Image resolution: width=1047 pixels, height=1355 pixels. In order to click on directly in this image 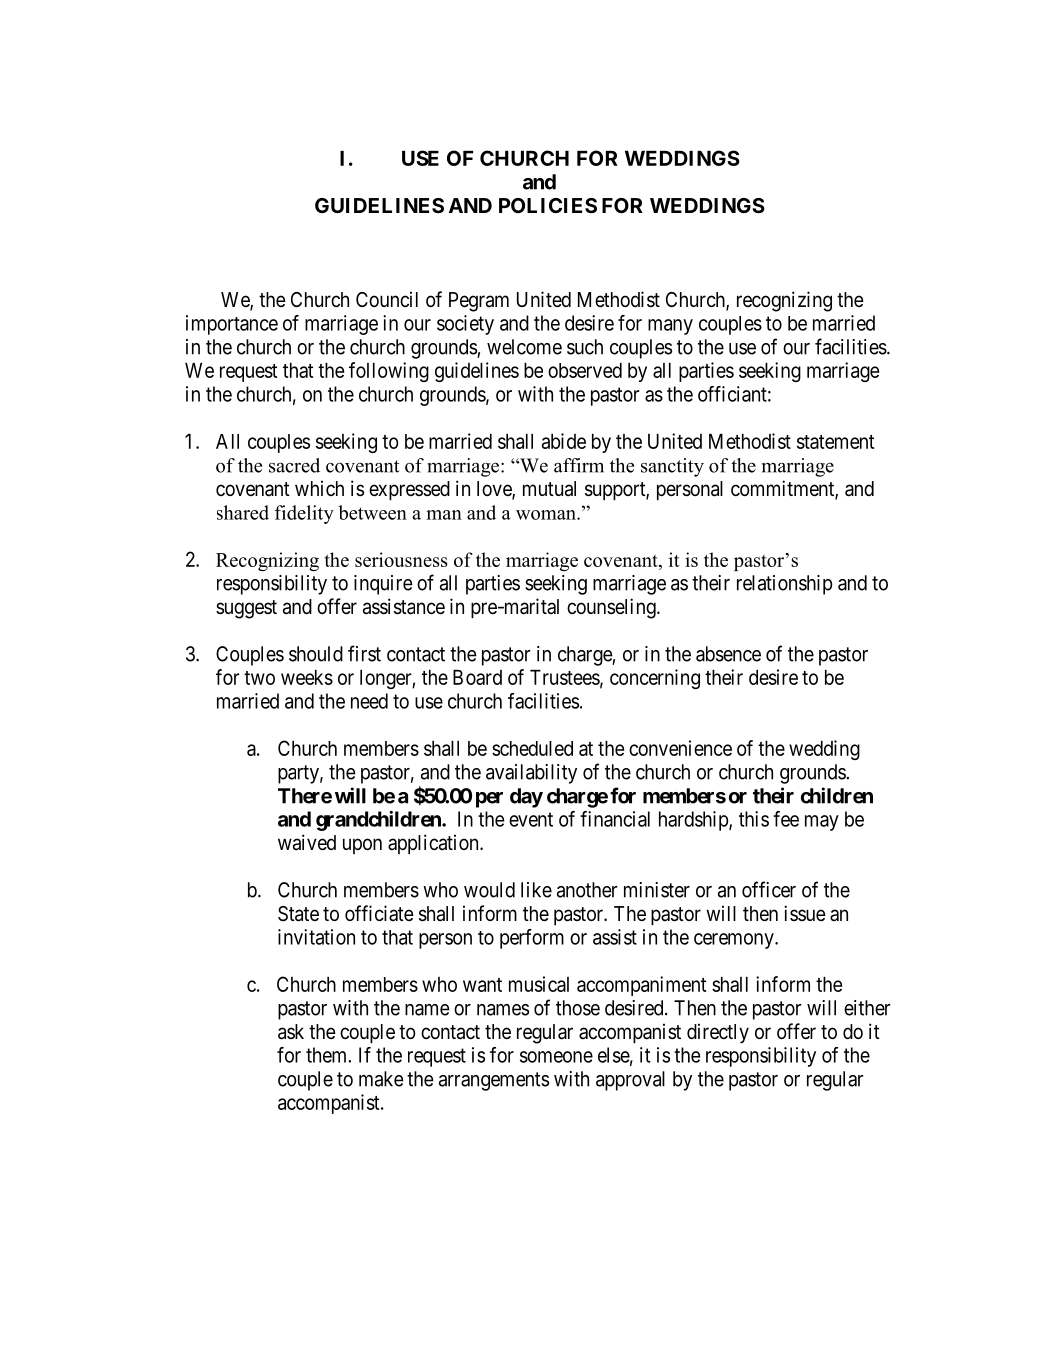, I will do `click(718, 1033)`.
